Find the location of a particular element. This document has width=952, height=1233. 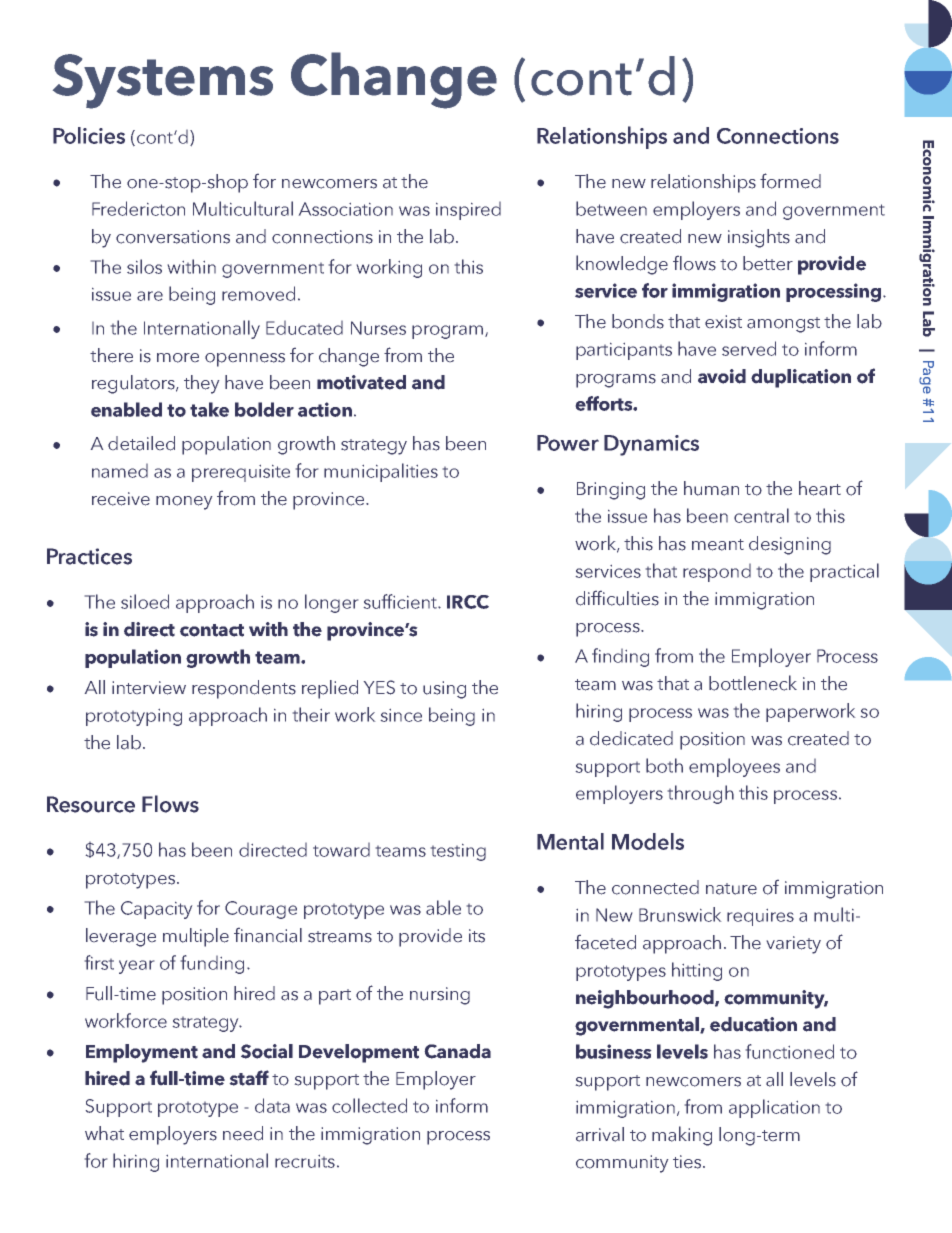

inspired is located at coordinates (468, 211).
